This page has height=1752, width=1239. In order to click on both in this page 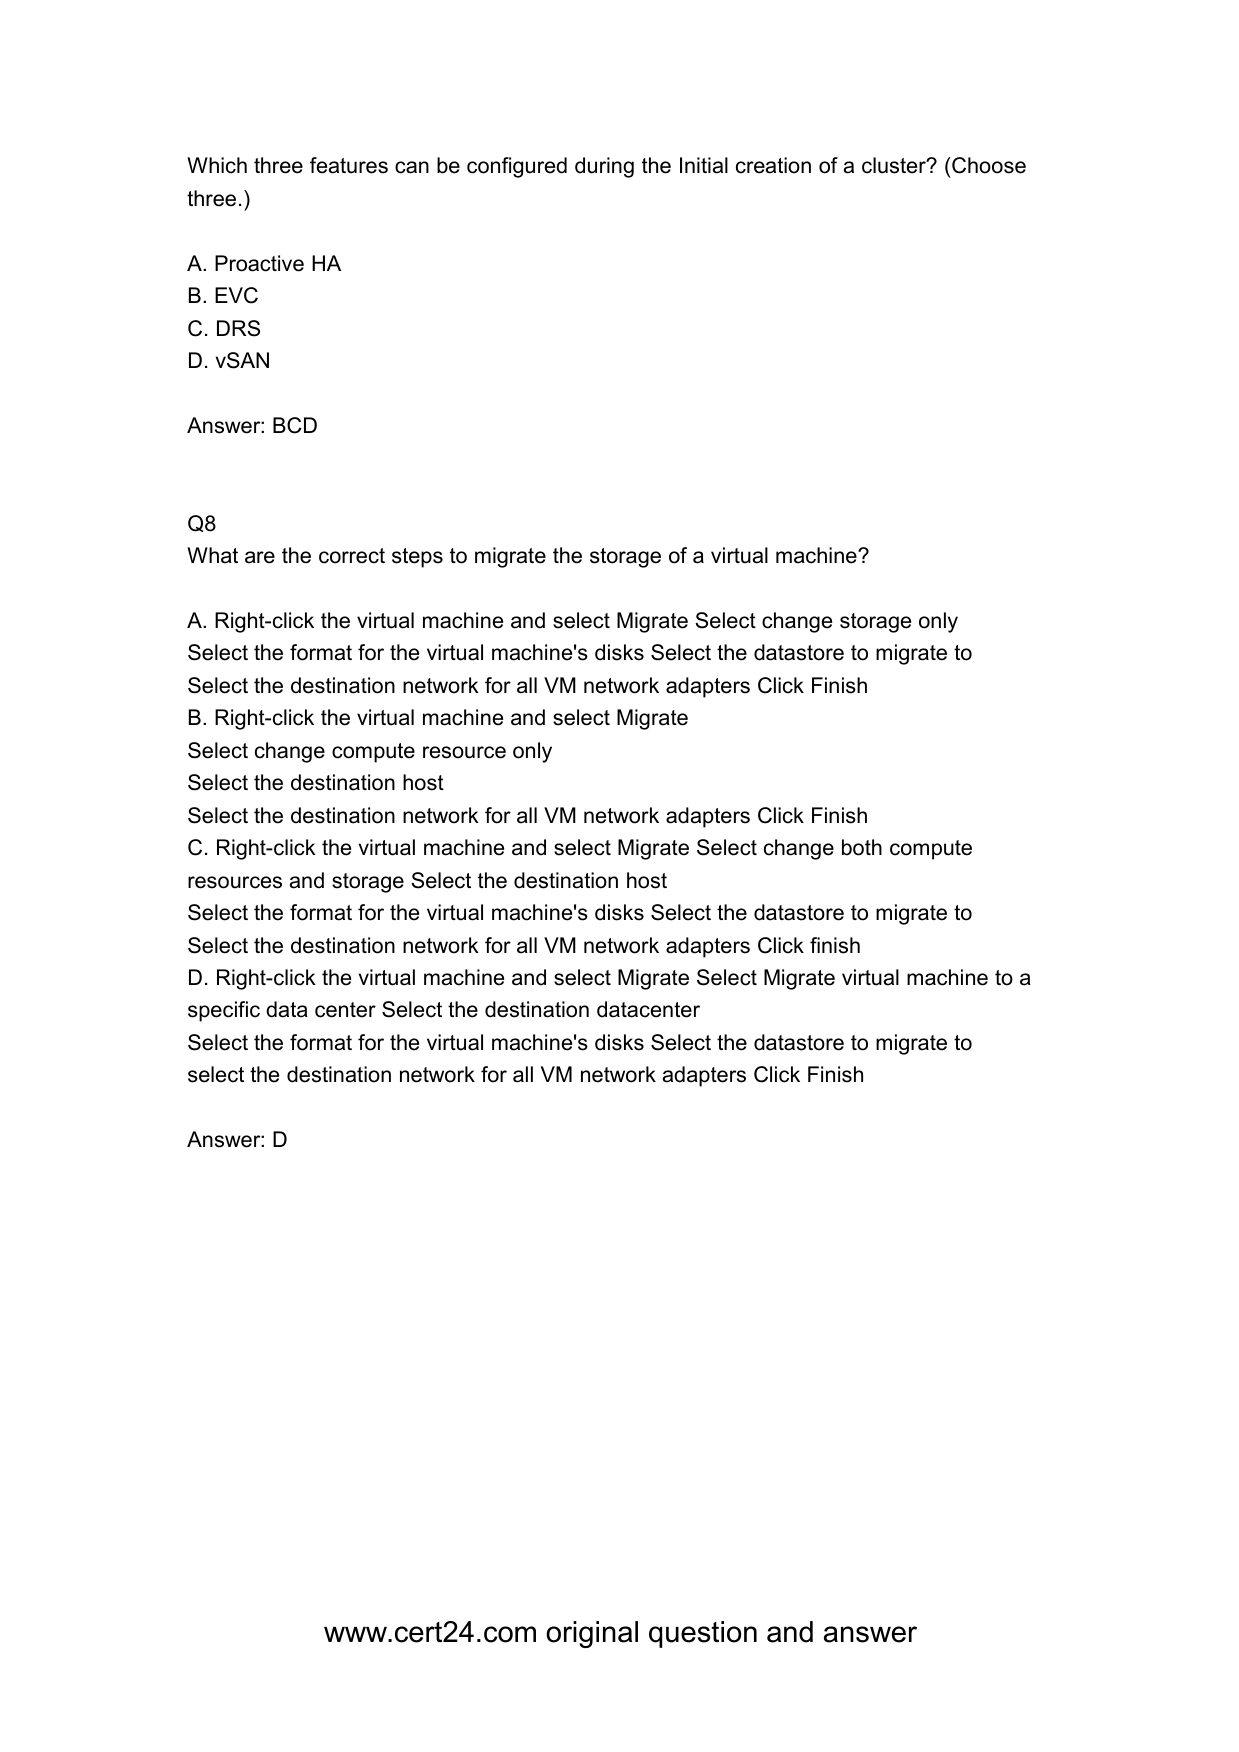, I will do `click(862, 847)`.
